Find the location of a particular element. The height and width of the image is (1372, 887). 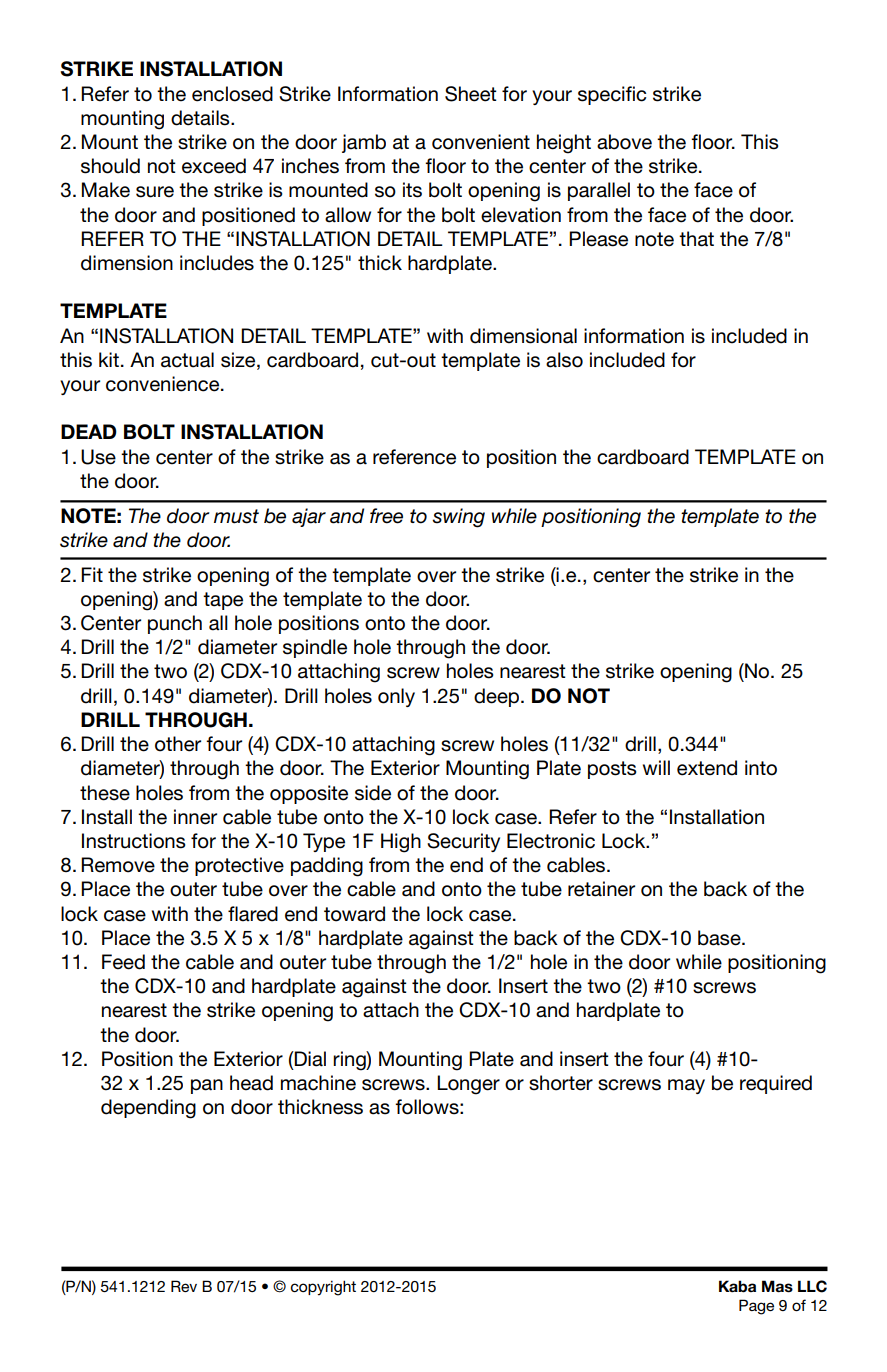

copyright is located at coordinates (323, 1288).
